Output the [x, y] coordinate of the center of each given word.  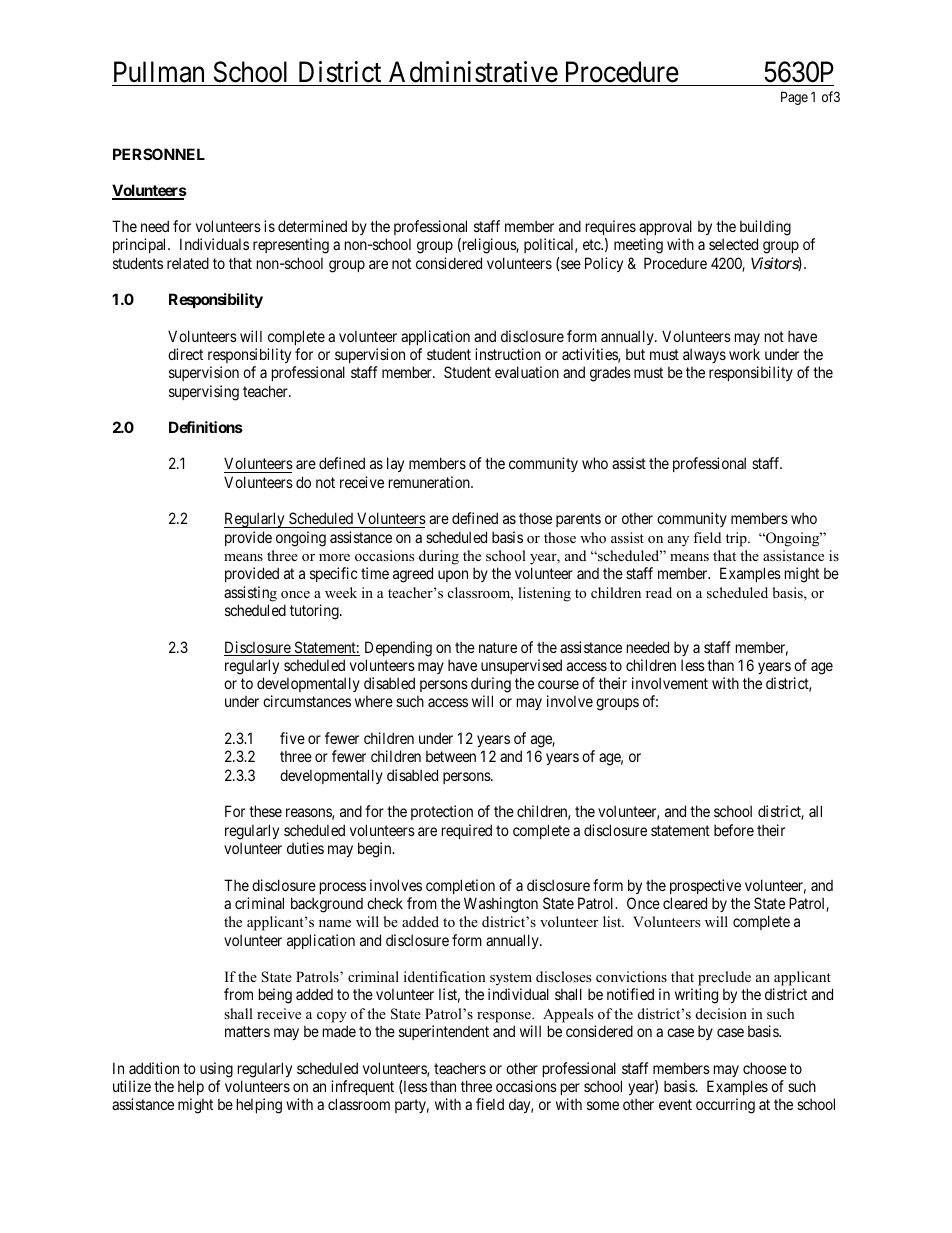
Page [794, 98]
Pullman [159, 72]
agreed [413, 575]
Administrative [473, 72]
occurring [725, 1106]
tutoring [315, 612]
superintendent [444, 1032]
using [216, 1070]
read [659, 592]
